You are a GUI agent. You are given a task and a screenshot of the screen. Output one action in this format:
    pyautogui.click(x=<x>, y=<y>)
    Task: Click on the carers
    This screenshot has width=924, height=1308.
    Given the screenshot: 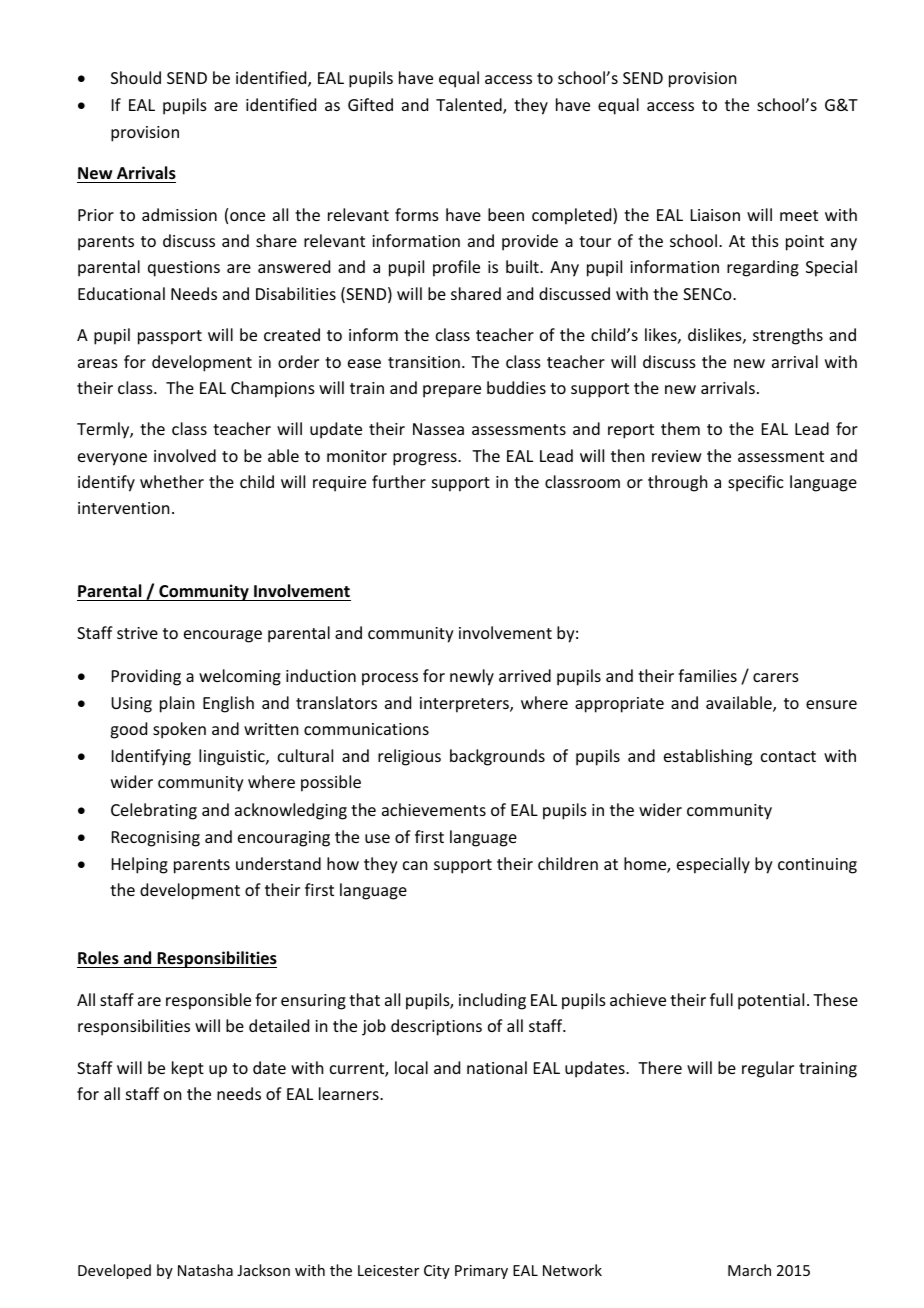 What is the action you would take?
    pyautogui.click(x=776, y=677)
